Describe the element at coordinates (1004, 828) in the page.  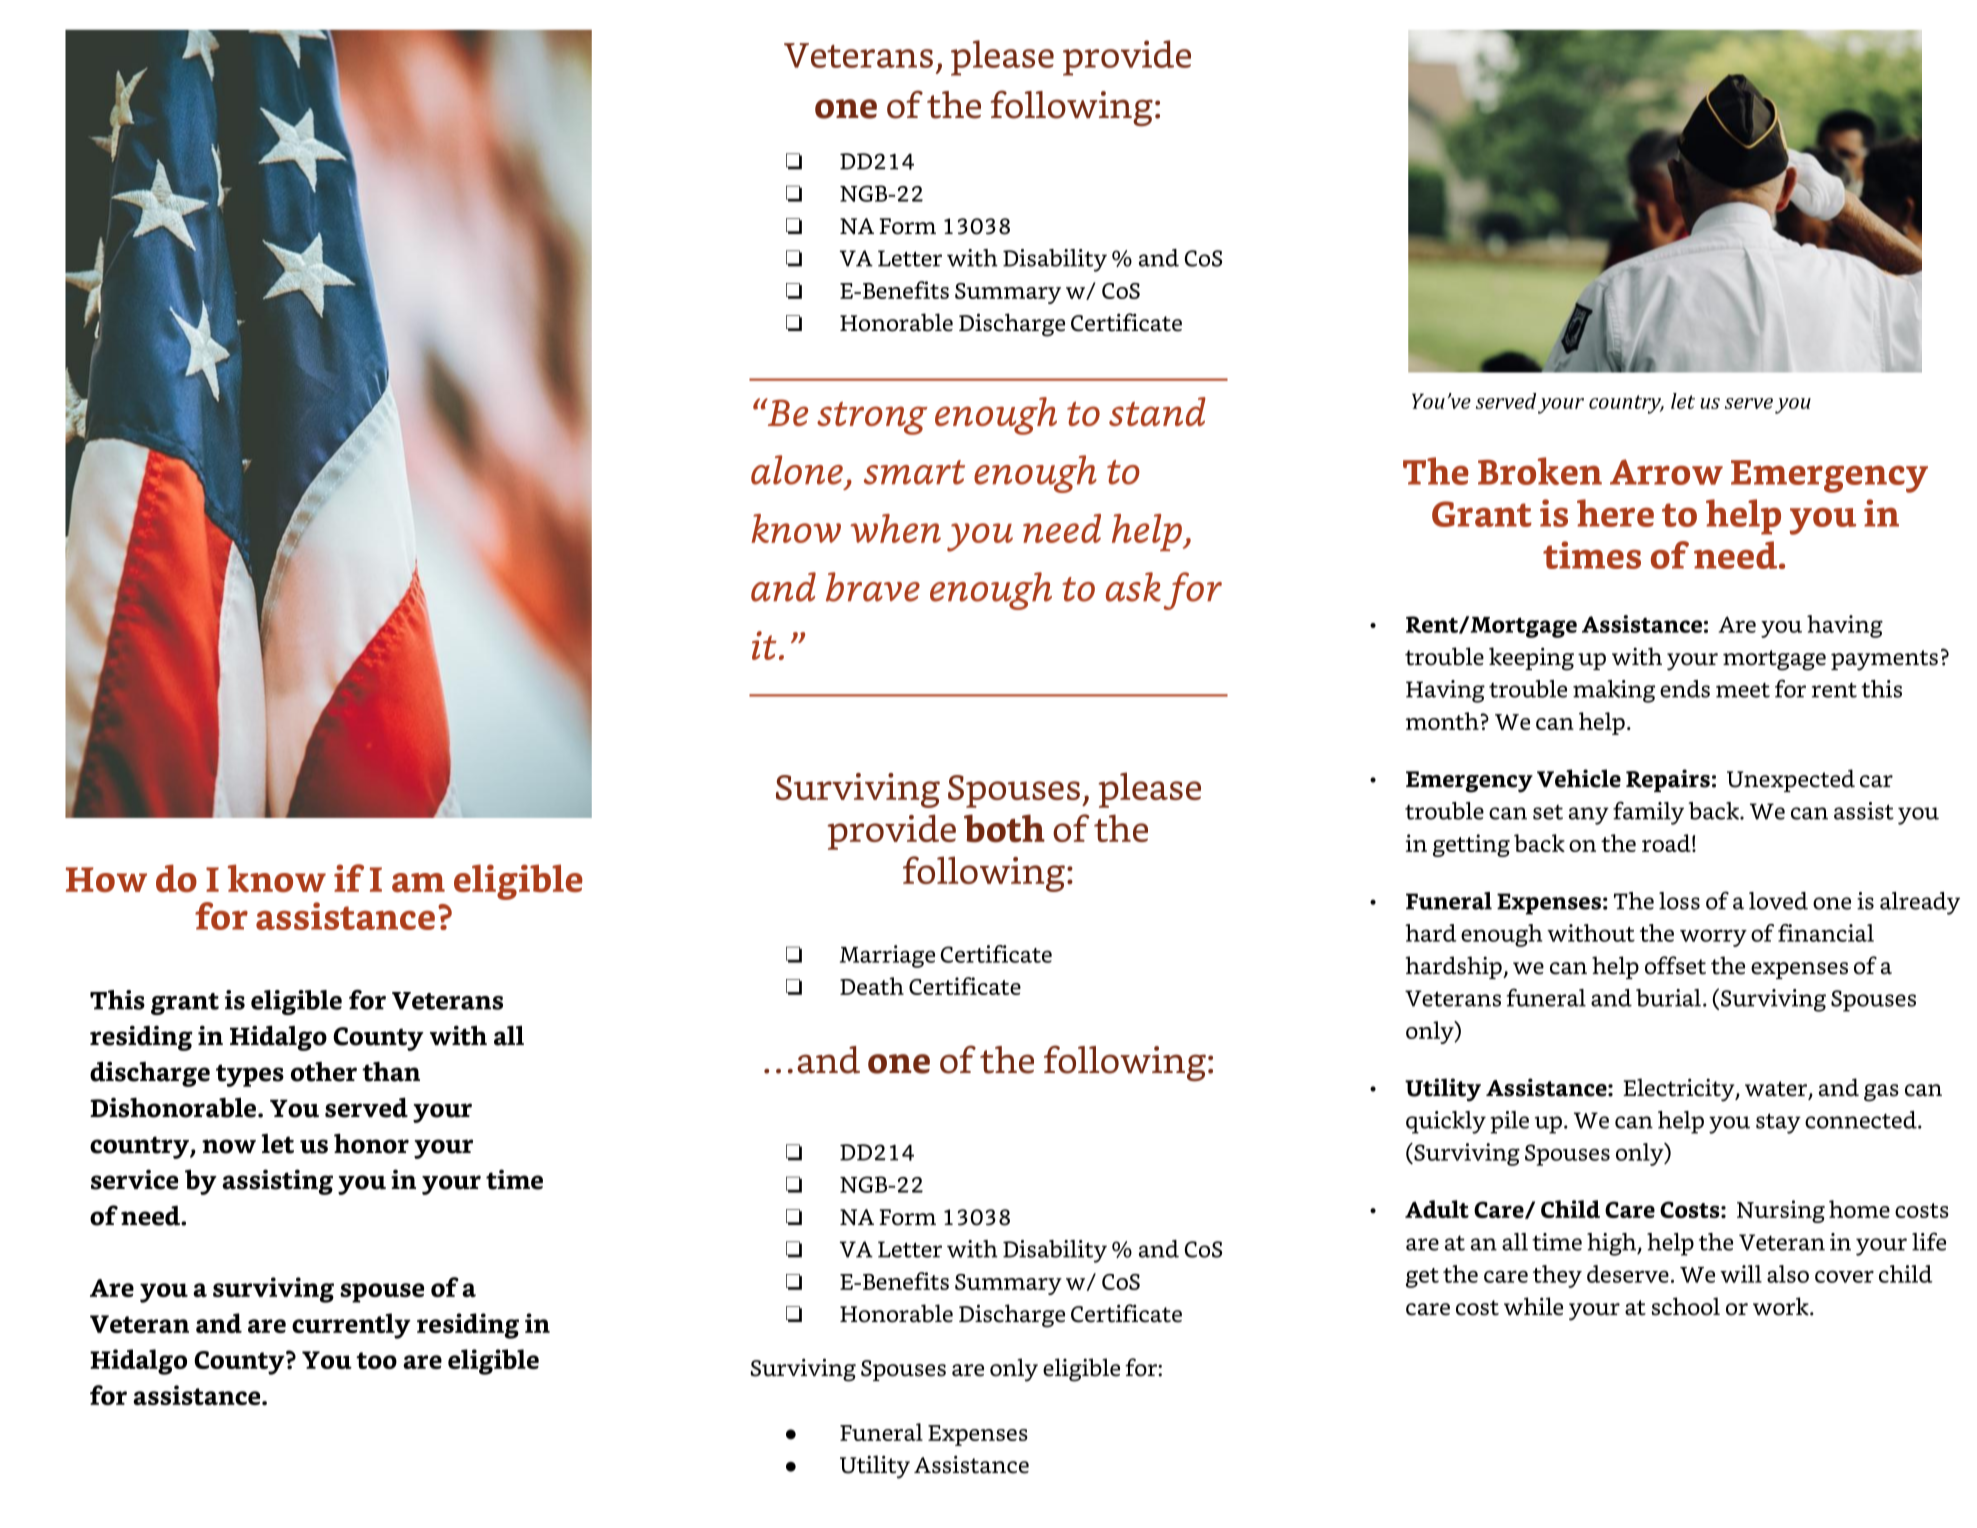
I see `both` at that location.
